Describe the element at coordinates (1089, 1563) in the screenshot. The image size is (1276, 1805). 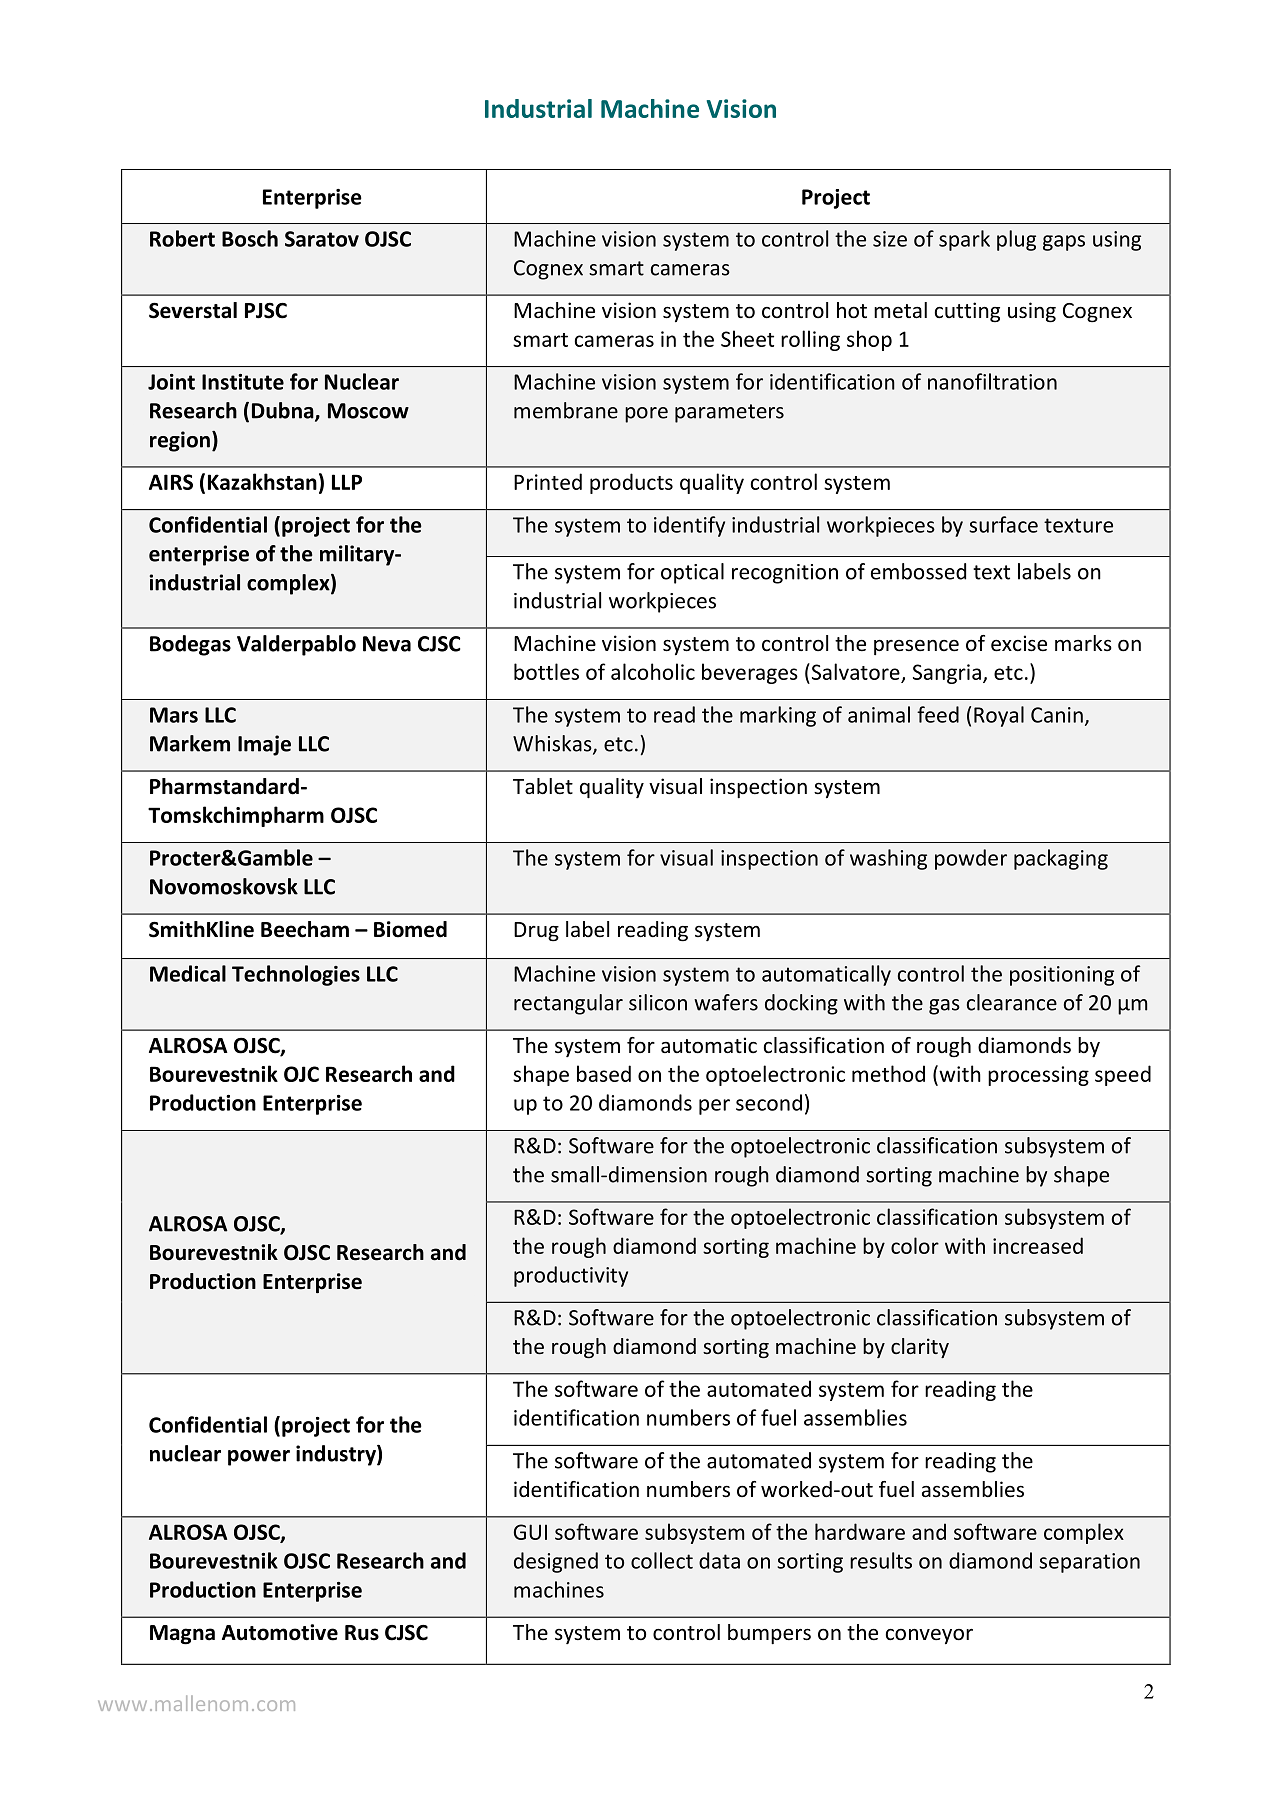
I see `separation` at that location.
